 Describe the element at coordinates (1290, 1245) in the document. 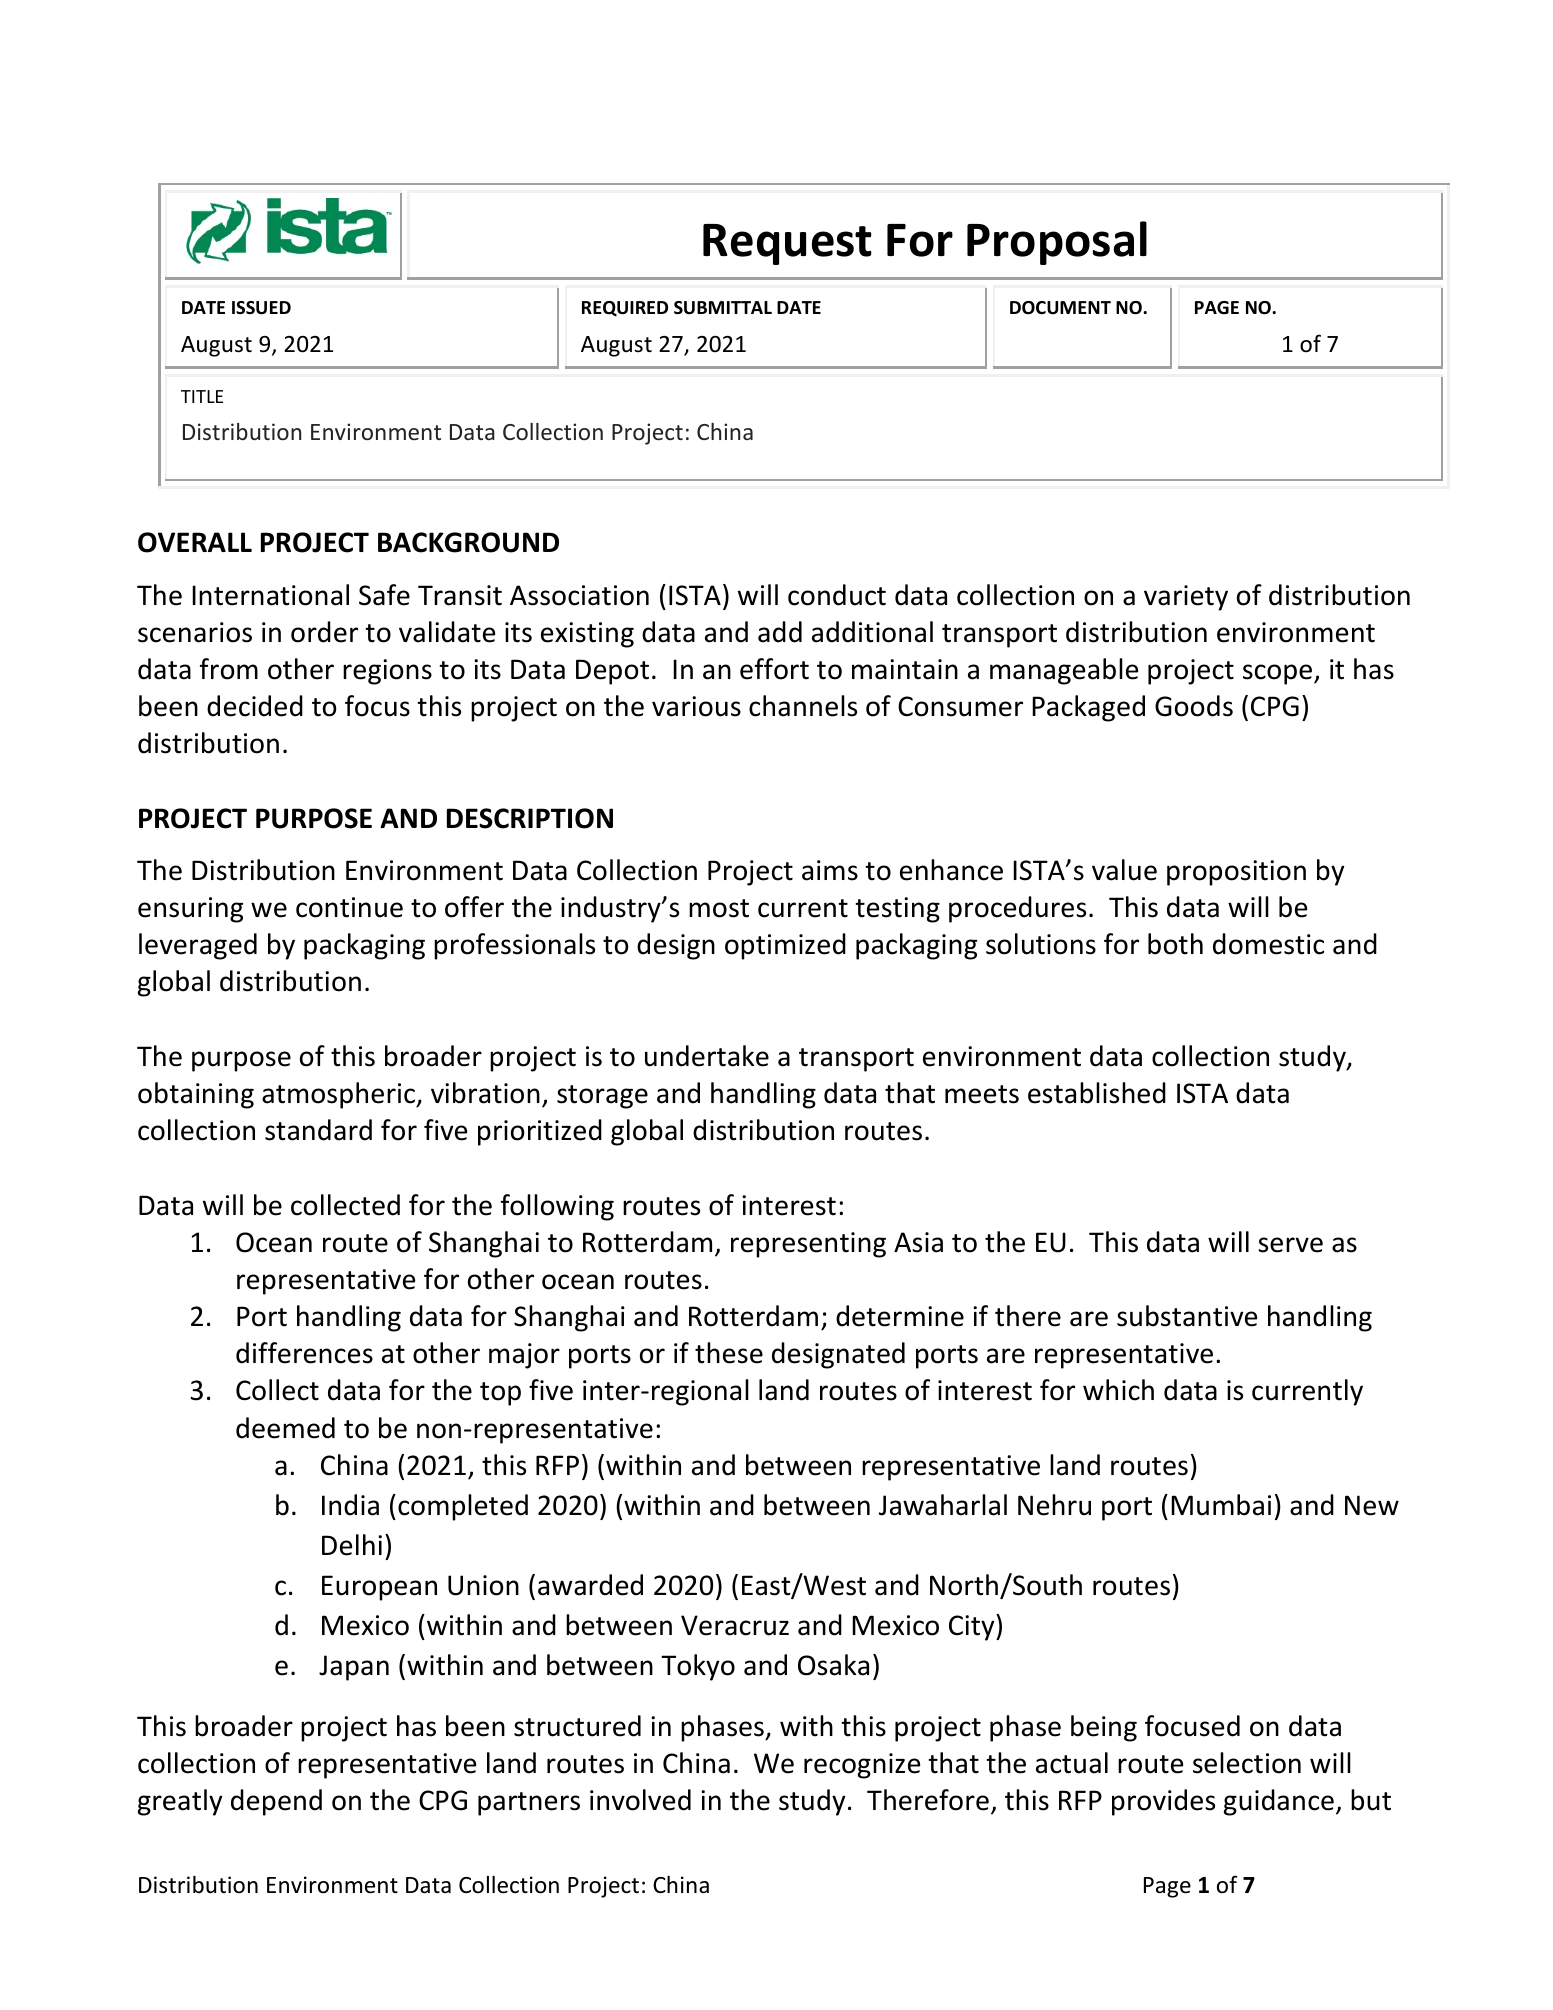

I see `serve` at that location.
